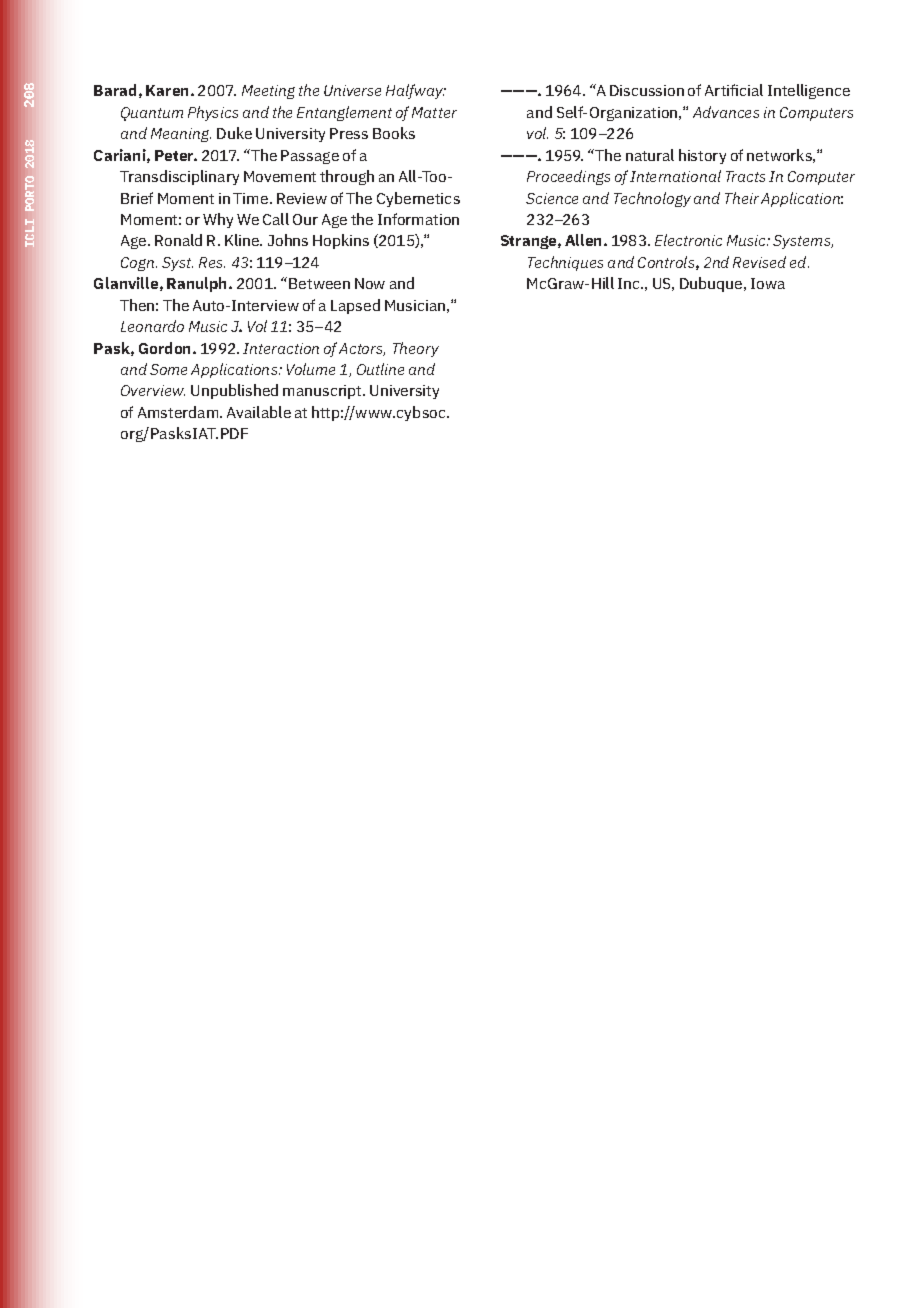 This page has width=924, height=1308. What do you see at coordinates (530, 242) in the page?
I see `Strange` at bounding box center [530, 242].
